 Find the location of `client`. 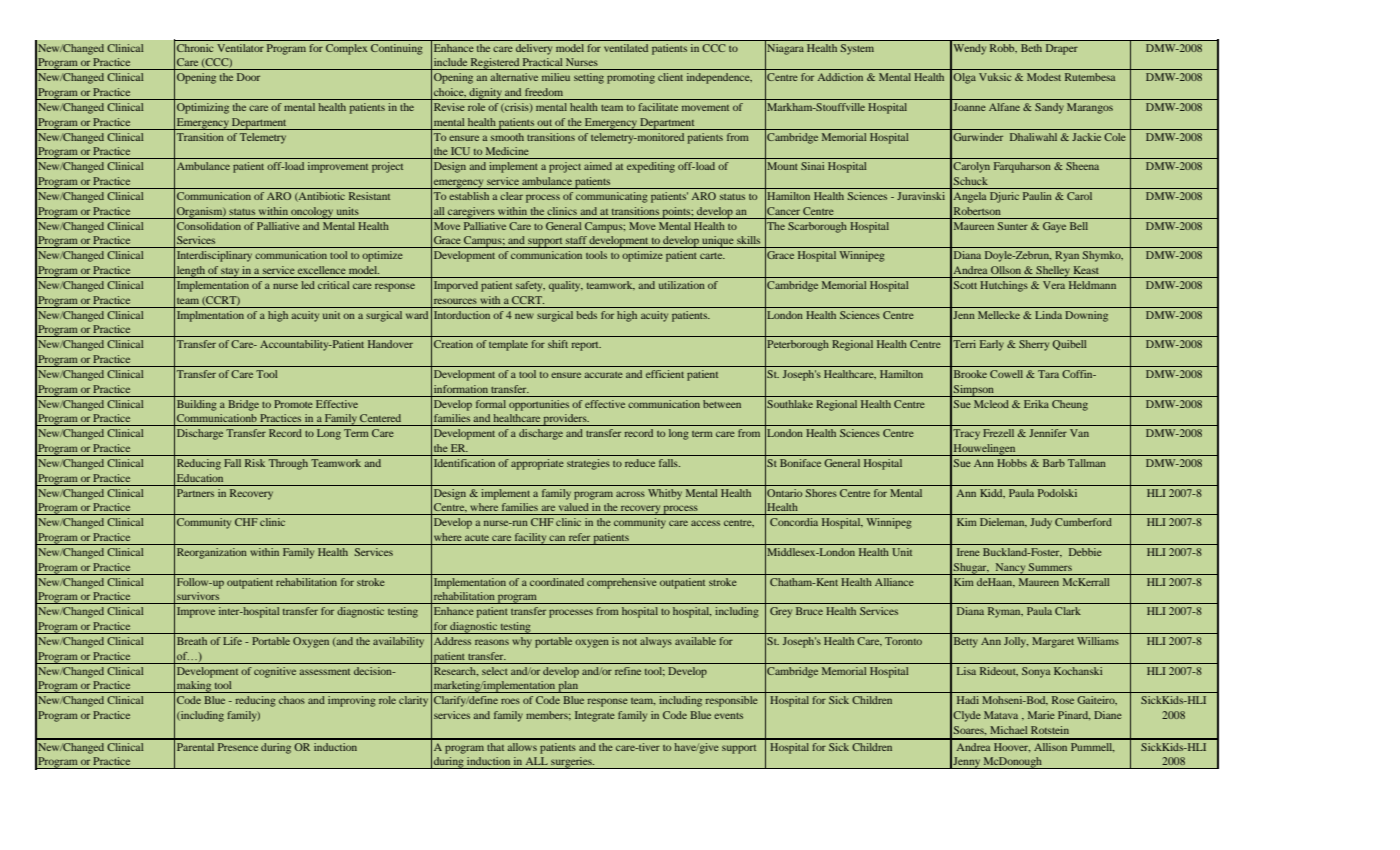

client is located at coordinates (670, 77).
